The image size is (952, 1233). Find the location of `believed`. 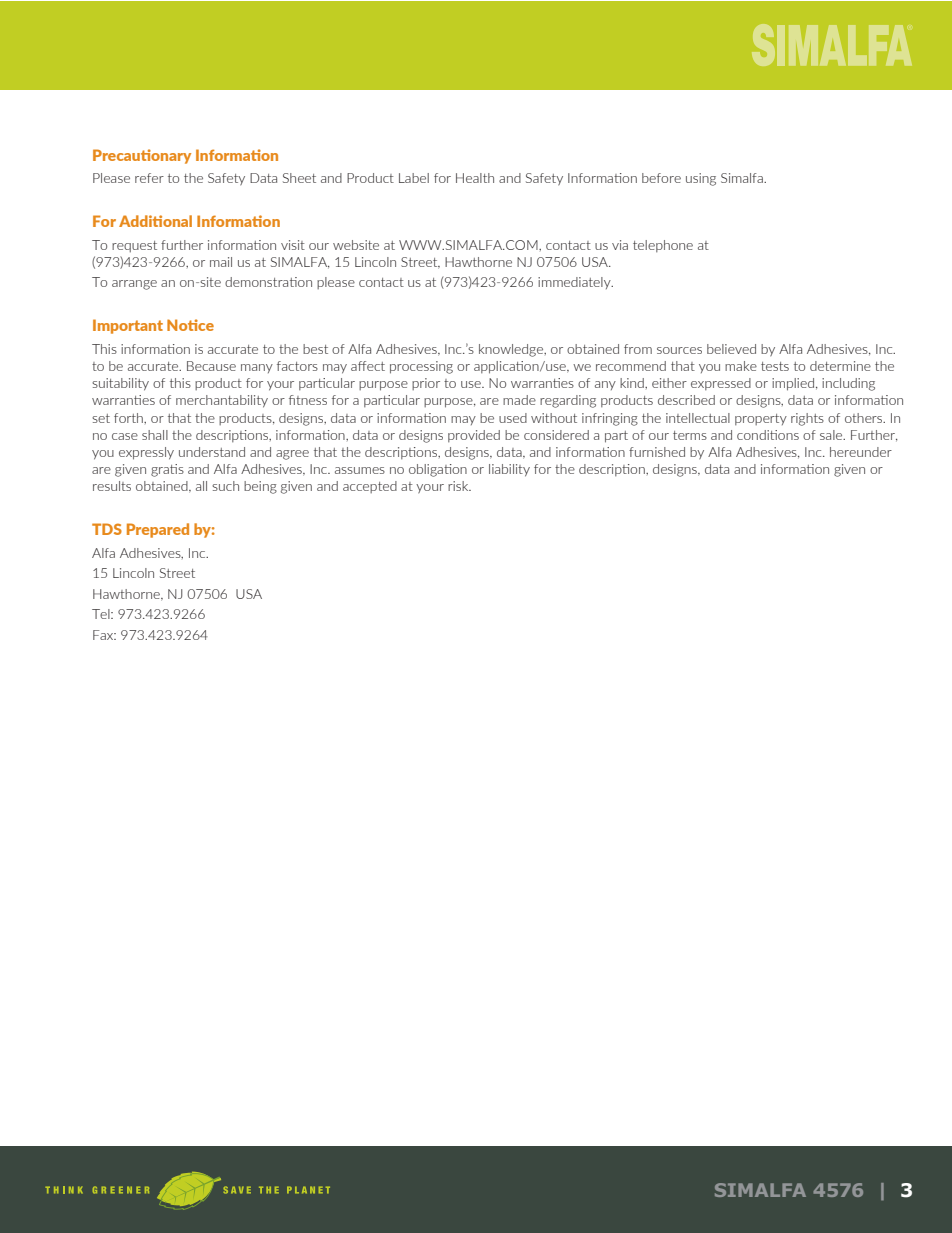

believed is located at coordinates (731, 349).
